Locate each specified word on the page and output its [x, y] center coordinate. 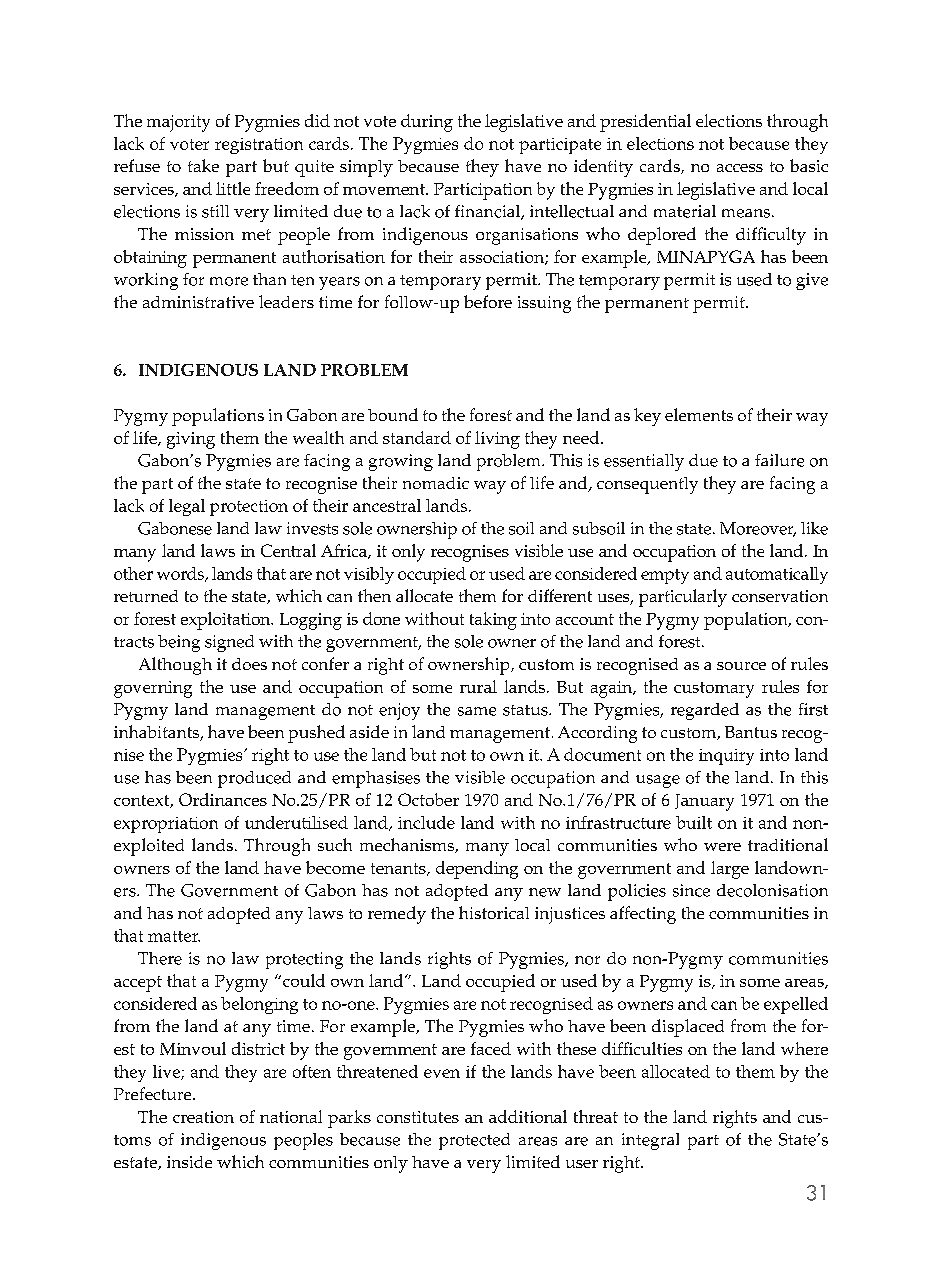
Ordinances [223, 799]
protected [474, 1141]
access [740, 168]
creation [203, 1117]
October [428, 799]
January [704, 802]
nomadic [436, 483]
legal [187, 507]
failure [779, 460]
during [427, 123]
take [203, 165]
